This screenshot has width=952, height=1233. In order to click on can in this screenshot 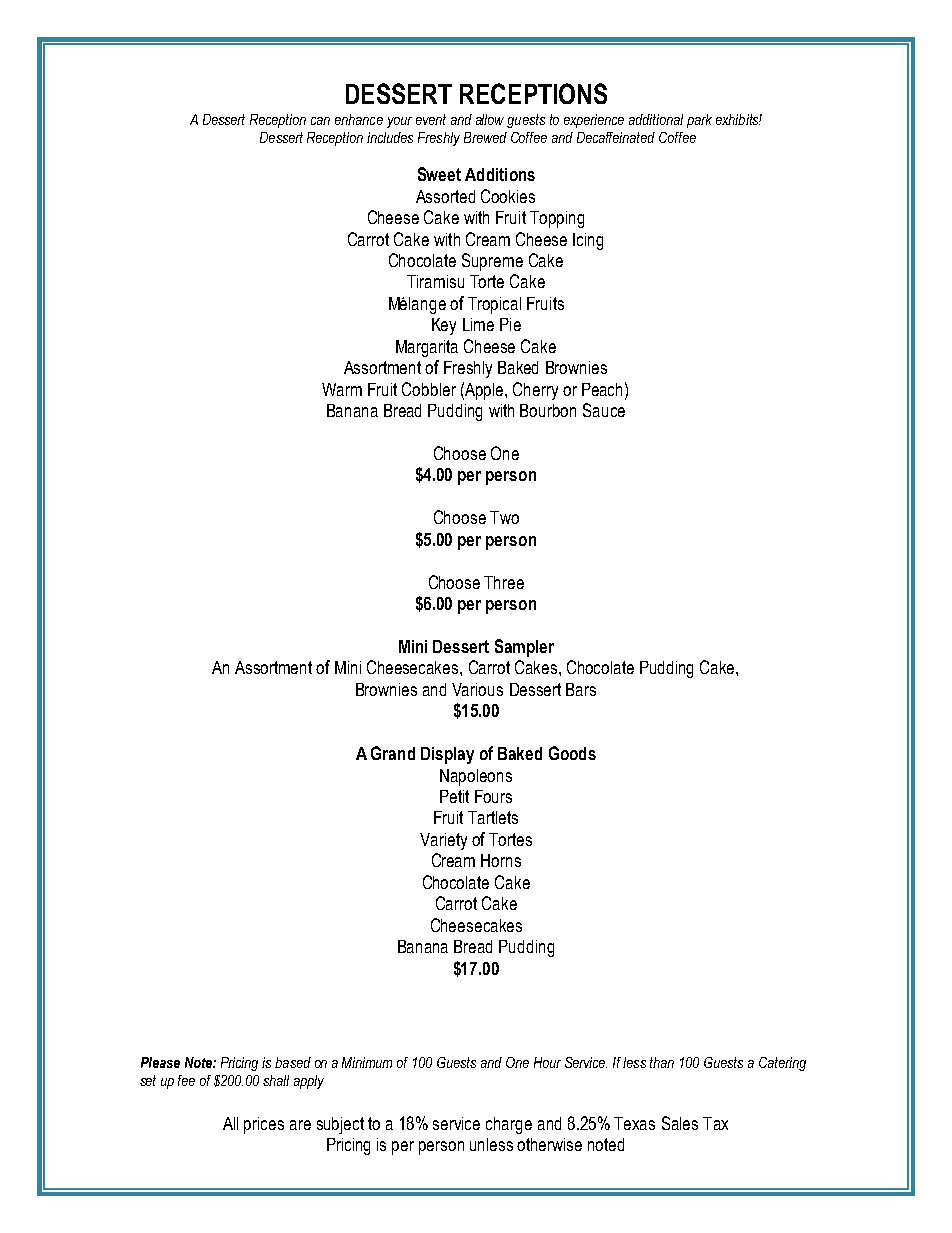, I will do `click(320, 121)`.
